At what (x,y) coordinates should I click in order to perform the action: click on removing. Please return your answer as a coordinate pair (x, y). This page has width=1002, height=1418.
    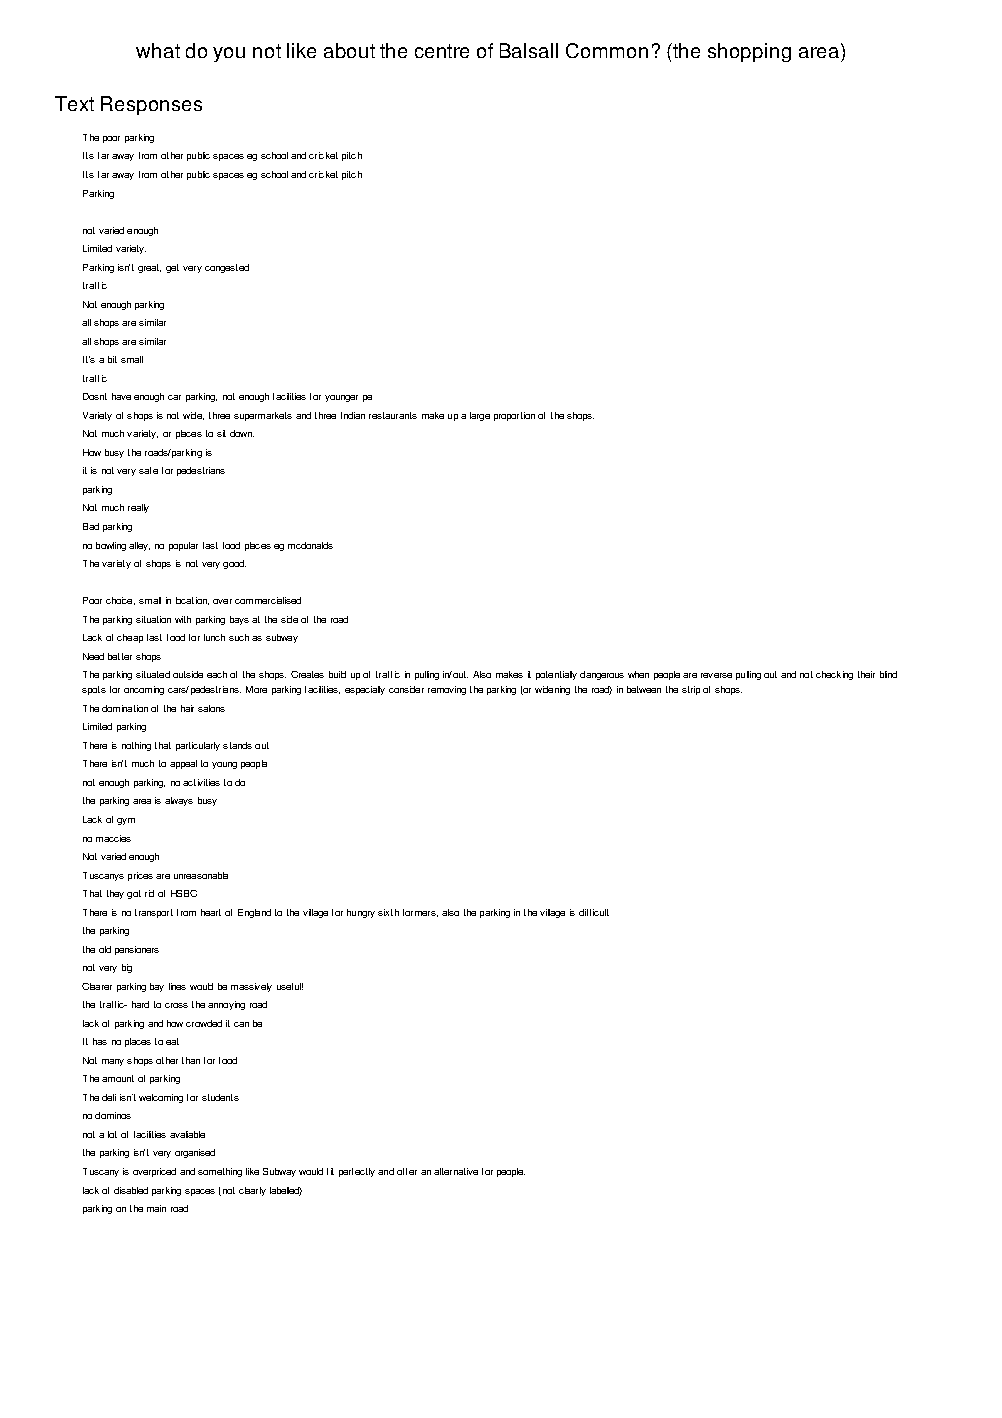
    Looking at the image, I should click on (447, 690).
